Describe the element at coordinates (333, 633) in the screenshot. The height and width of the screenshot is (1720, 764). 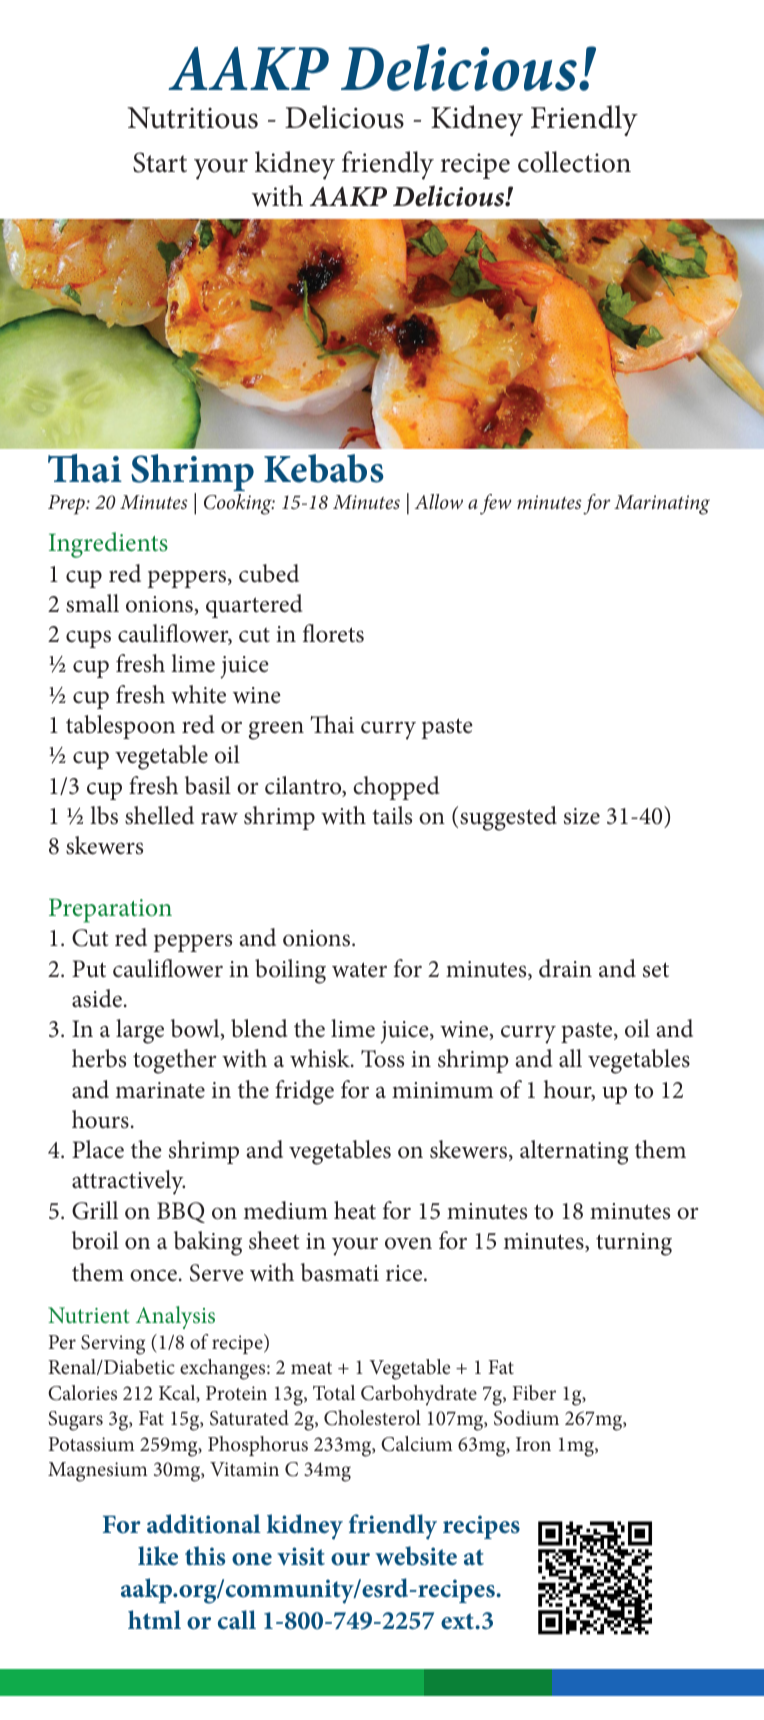
I see `florets` at that location.
